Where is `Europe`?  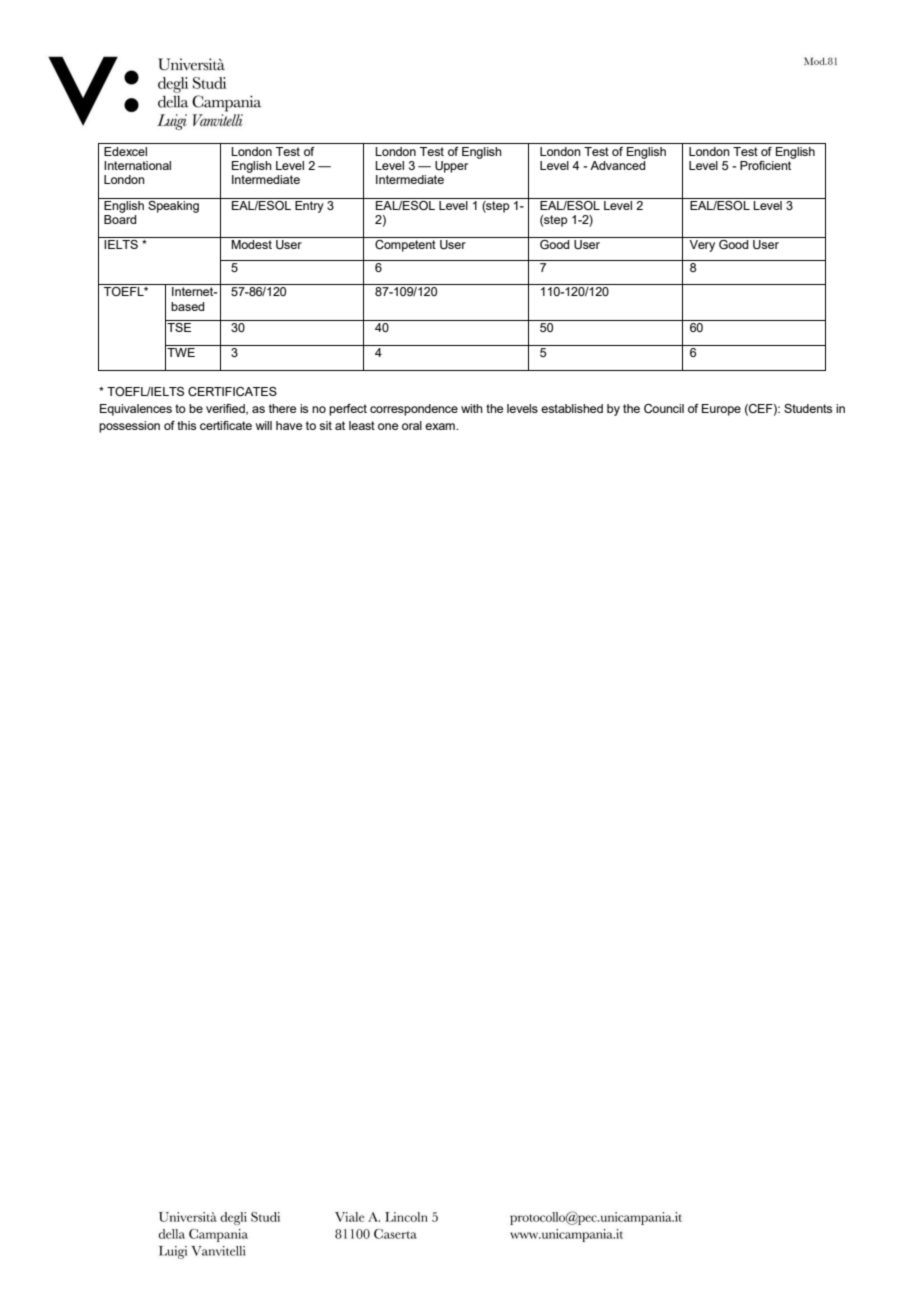 Europe is located at coordinates (721, 410).
